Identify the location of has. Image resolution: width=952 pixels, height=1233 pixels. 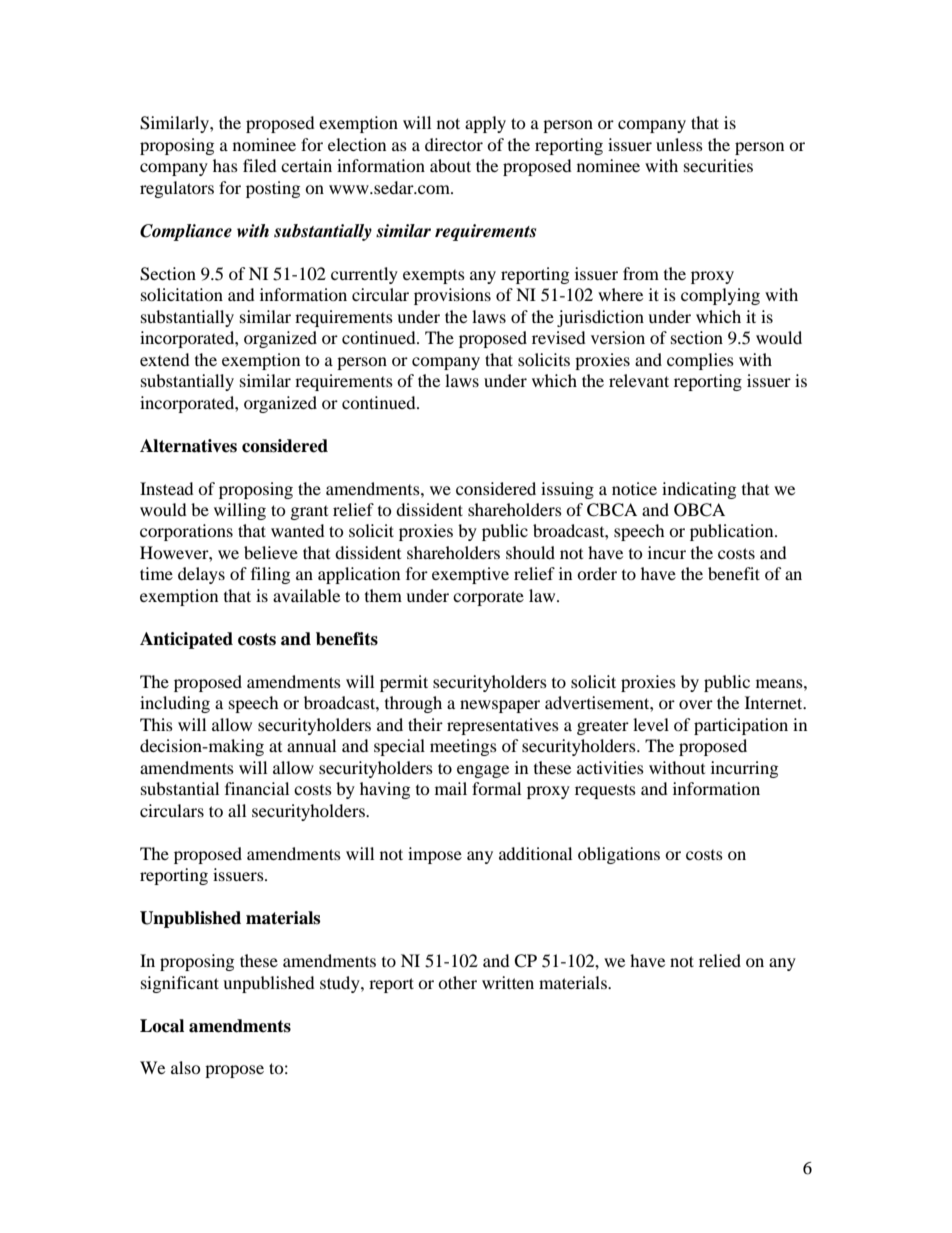
(225, 165).
